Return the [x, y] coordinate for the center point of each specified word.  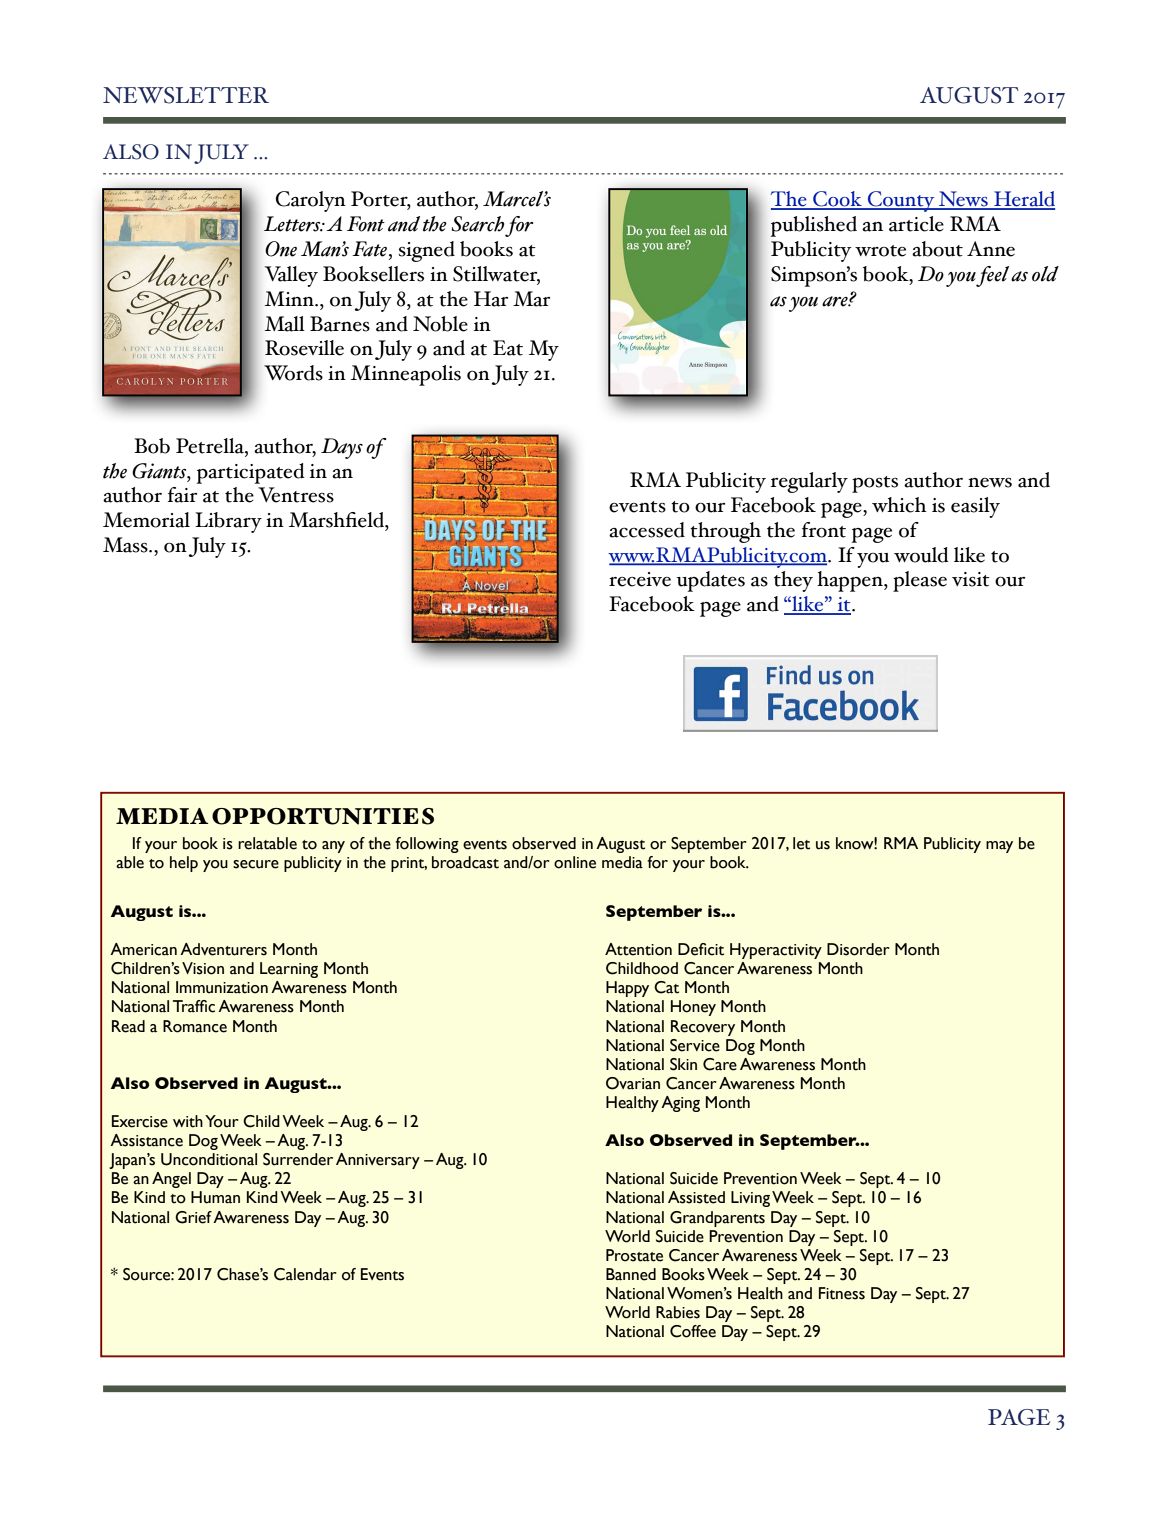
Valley [291, 276]
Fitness [842, 1293]
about [937, 249]
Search [478, 224]
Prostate [634, 1255]
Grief [193, 1217]
